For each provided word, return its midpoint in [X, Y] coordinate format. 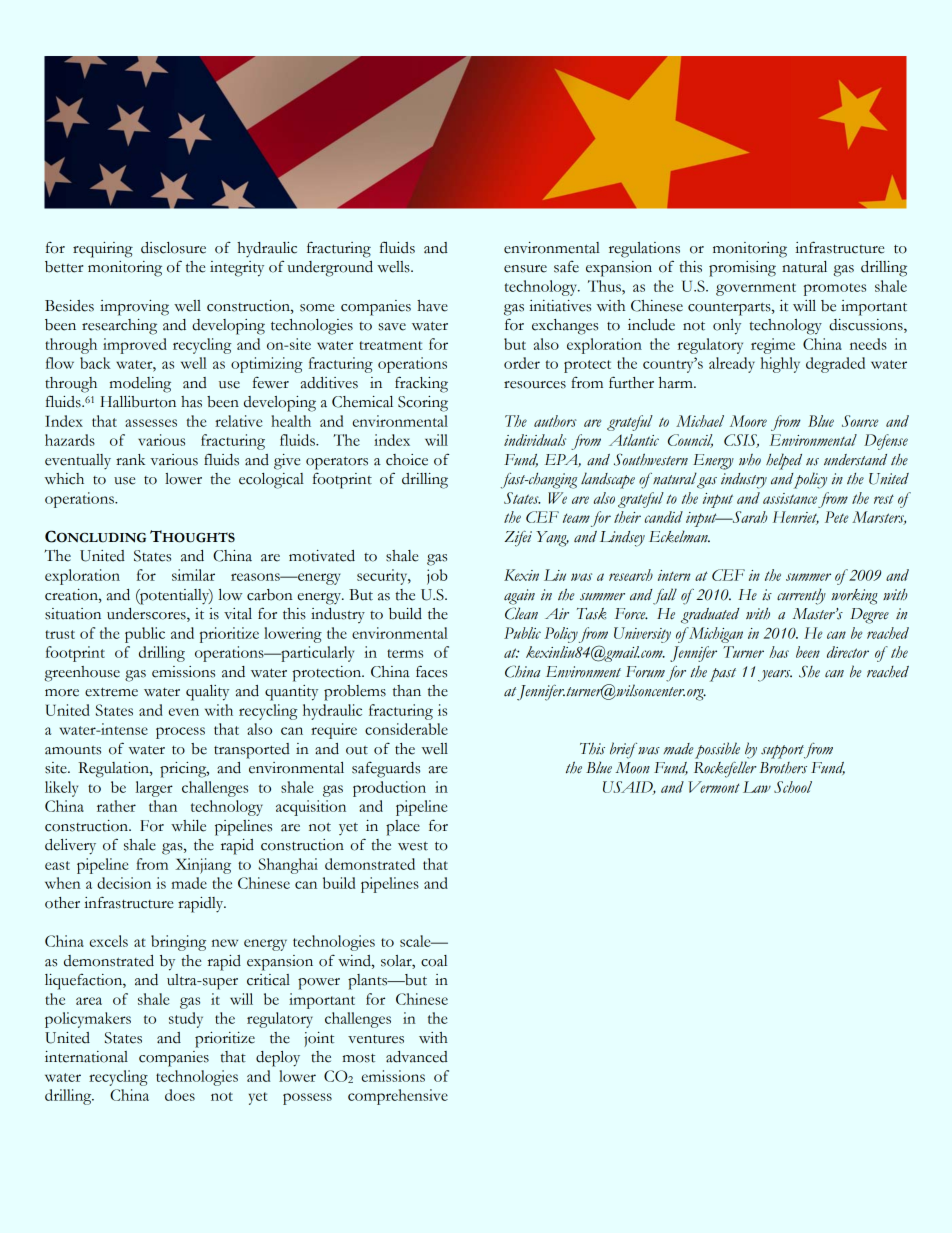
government [756, 289]
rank [130, 460]
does [180, 1095]
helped [784, 461]
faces [431, 671]
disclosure [173, 248]
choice [407, 460]
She [809, 671]
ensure [525, 269]
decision [124, 883]
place [403, 828]
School [793, 787]
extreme [111, 692]
